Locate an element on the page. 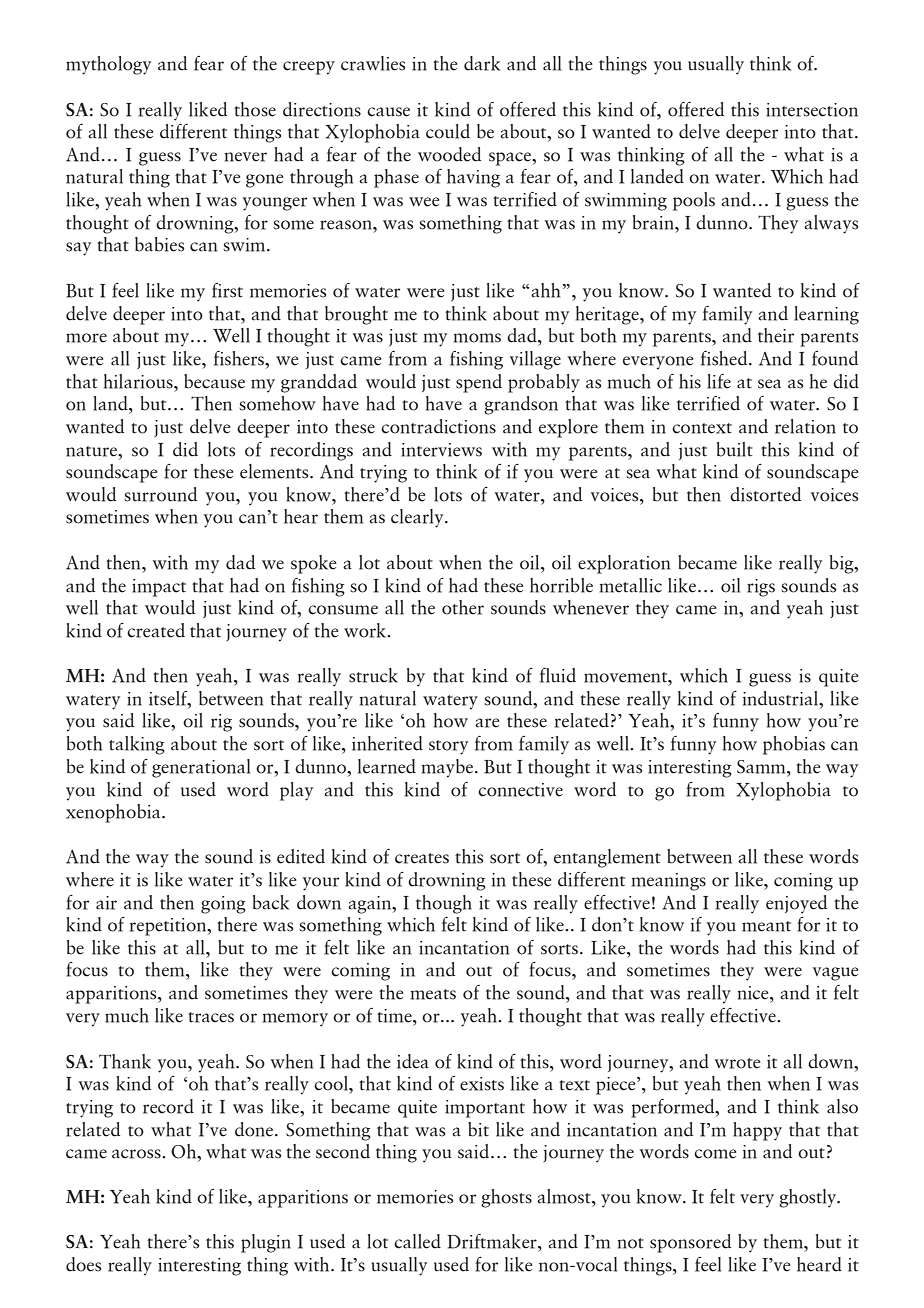 Image resolution: width=924 pixels, height=1308 pixels. could is located at coordinates (448, 131).
